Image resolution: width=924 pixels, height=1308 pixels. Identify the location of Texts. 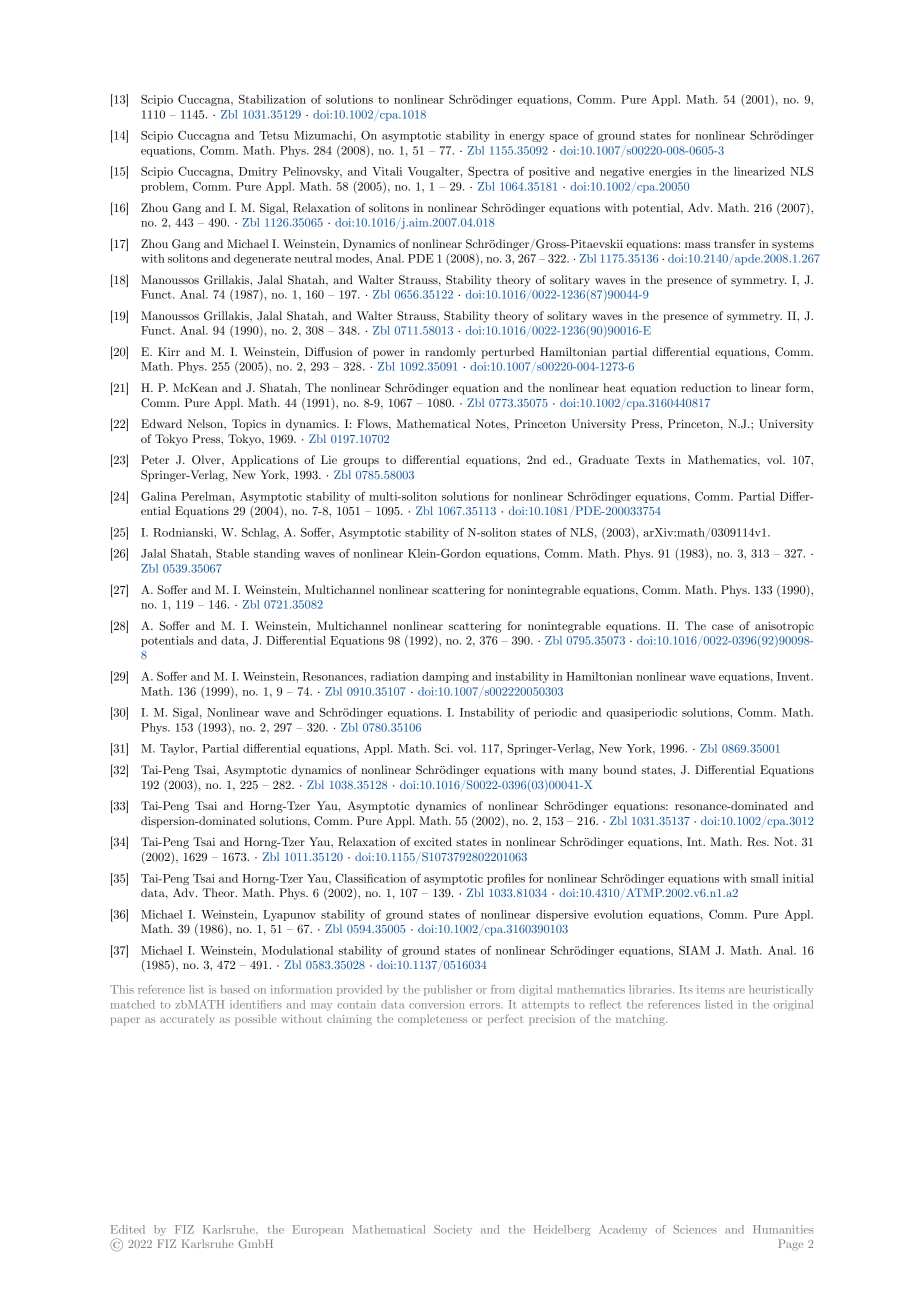
(650, 459).
